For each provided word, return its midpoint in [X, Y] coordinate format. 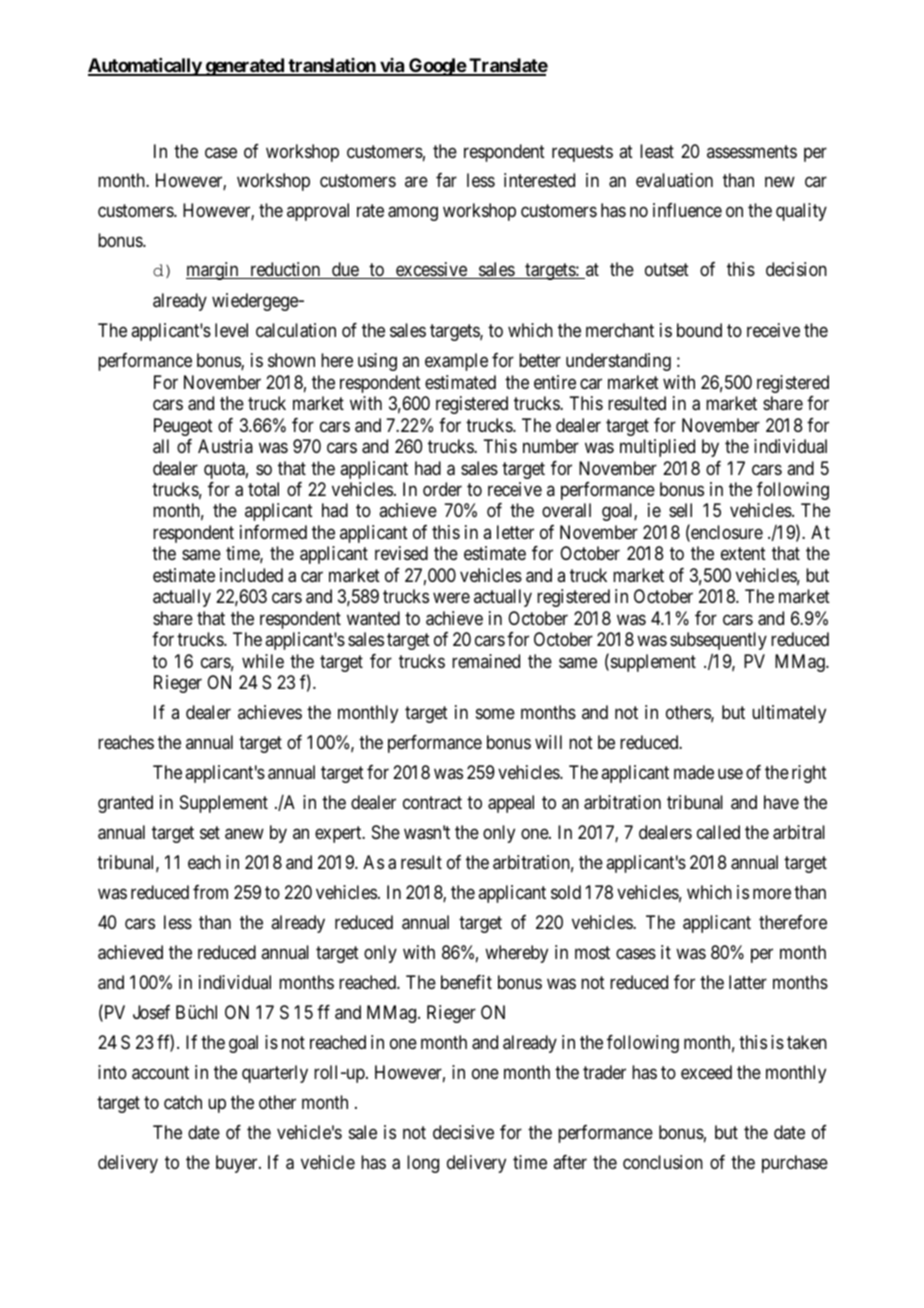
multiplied [657, 448]
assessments [752, 151]
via [392, 66]
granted [125, 804]
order [442, 489]
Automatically [145, 67]
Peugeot [183, 427]
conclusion [663, 1162]
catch [183, 1102]
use [730, 773]
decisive [463, 1132]
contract [432, 802]
